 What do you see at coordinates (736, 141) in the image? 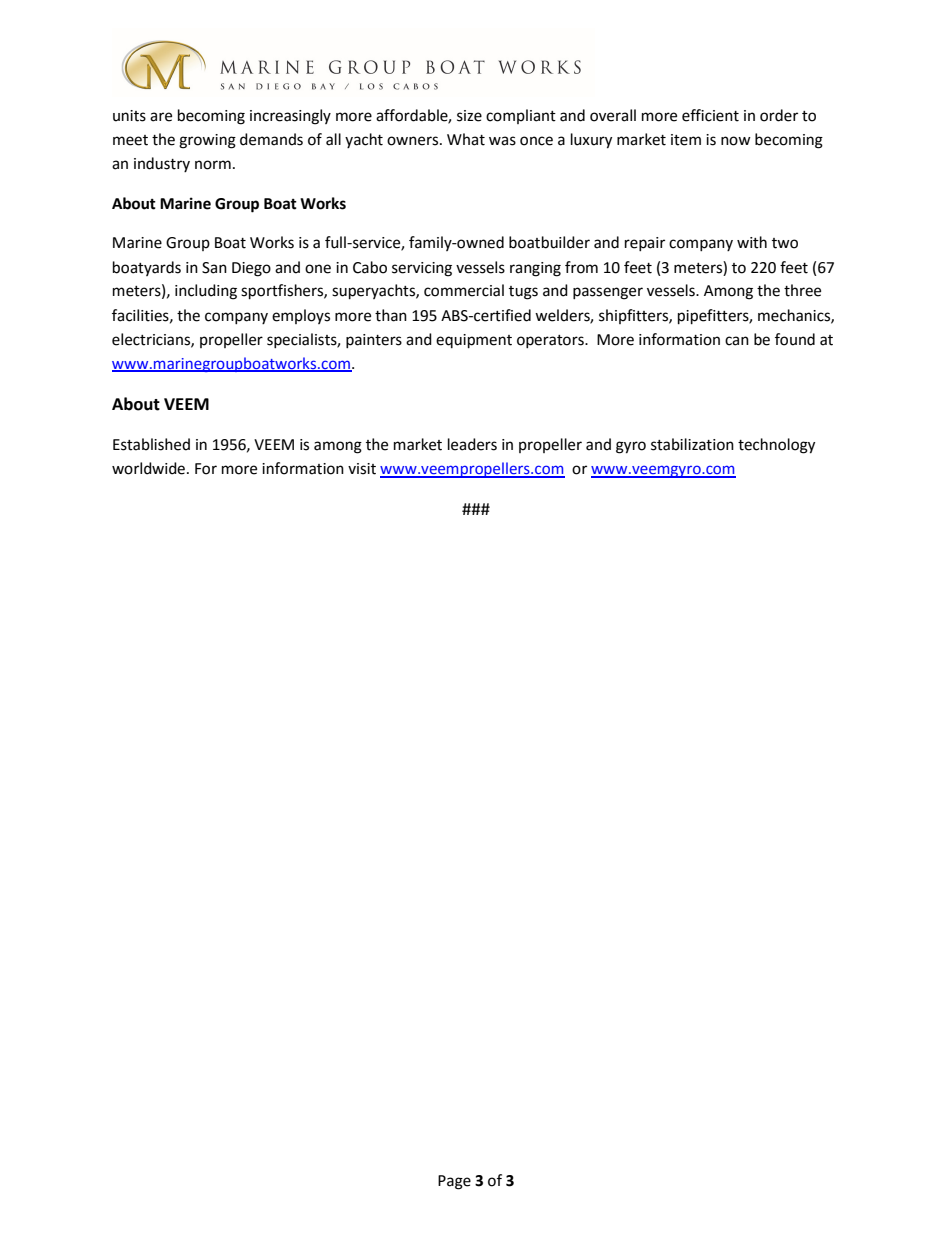
I see `now` at bounding box center [736, 141].
